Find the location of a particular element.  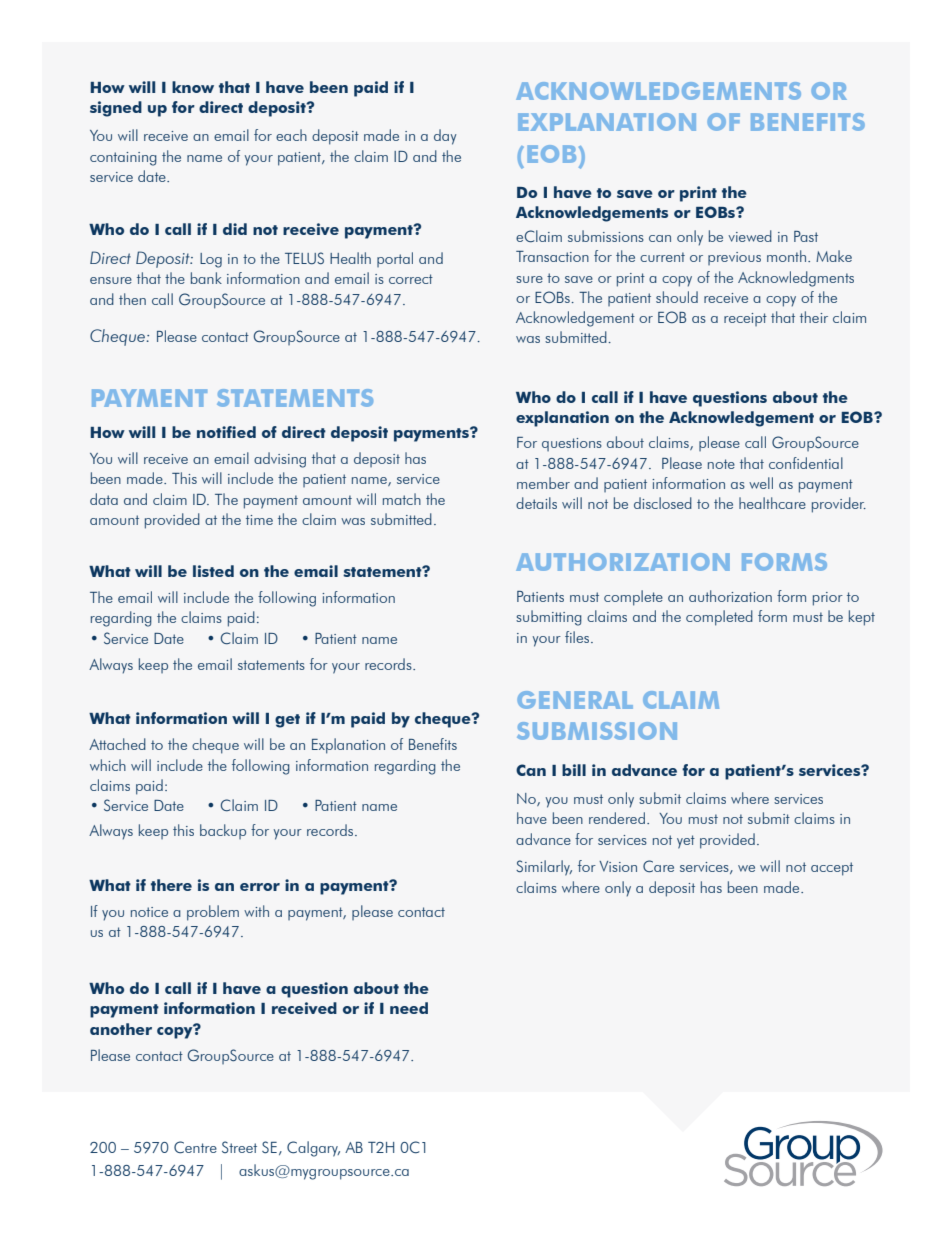

containing is located at coordinates (123, 159).
